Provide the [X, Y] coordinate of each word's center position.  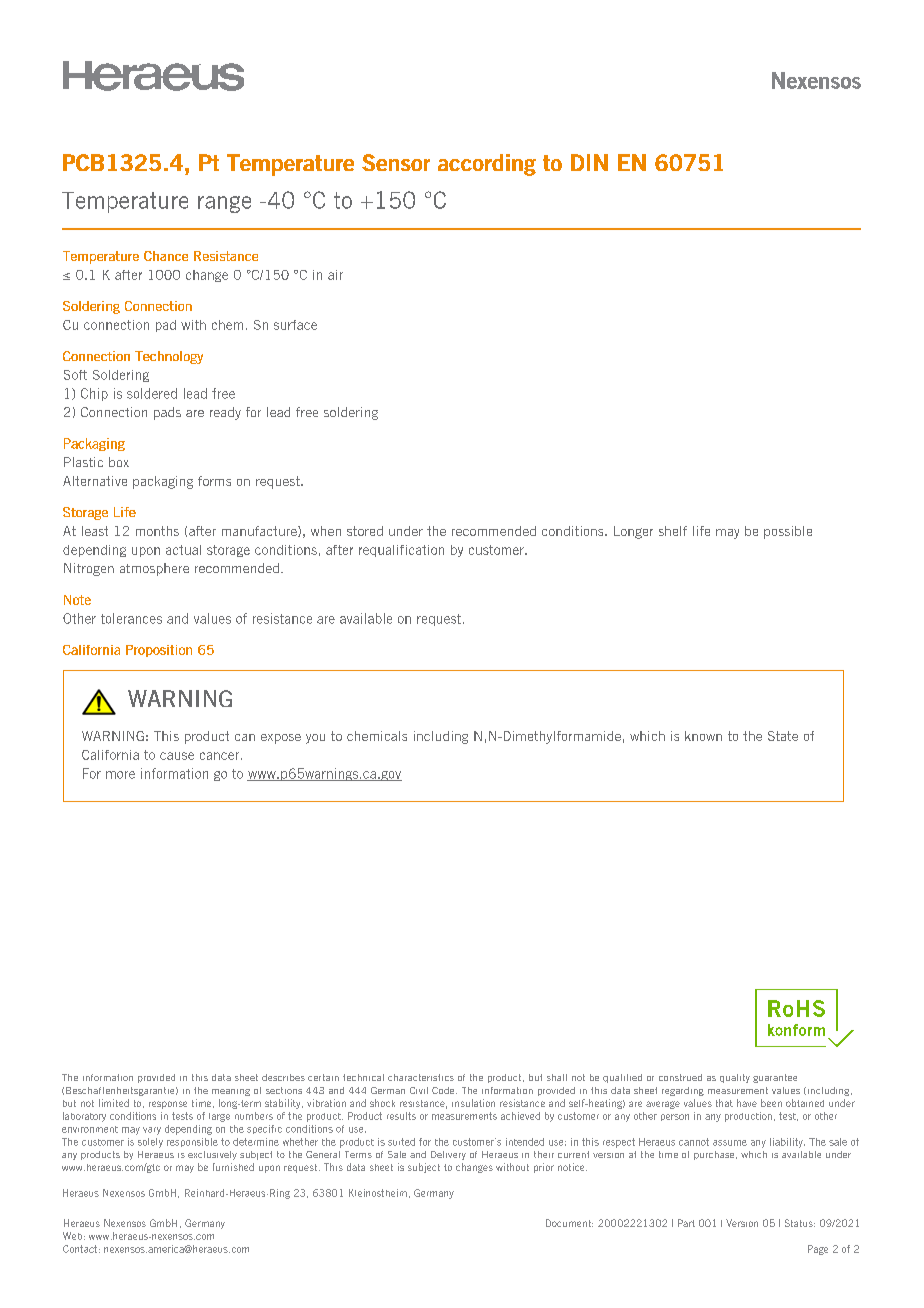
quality [735, 1078]
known [703, 736]
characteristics [421, 1077]
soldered [152, 393]
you [315, 739]
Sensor [396, 162]
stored [365, 531]
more [120, 775]
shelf [673, 531]
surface [295, 325]
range [224, 204]
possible [788, 532]
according [487, 165]
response [168, 1105]
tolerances [131, 618]
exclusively [212, 1155]
